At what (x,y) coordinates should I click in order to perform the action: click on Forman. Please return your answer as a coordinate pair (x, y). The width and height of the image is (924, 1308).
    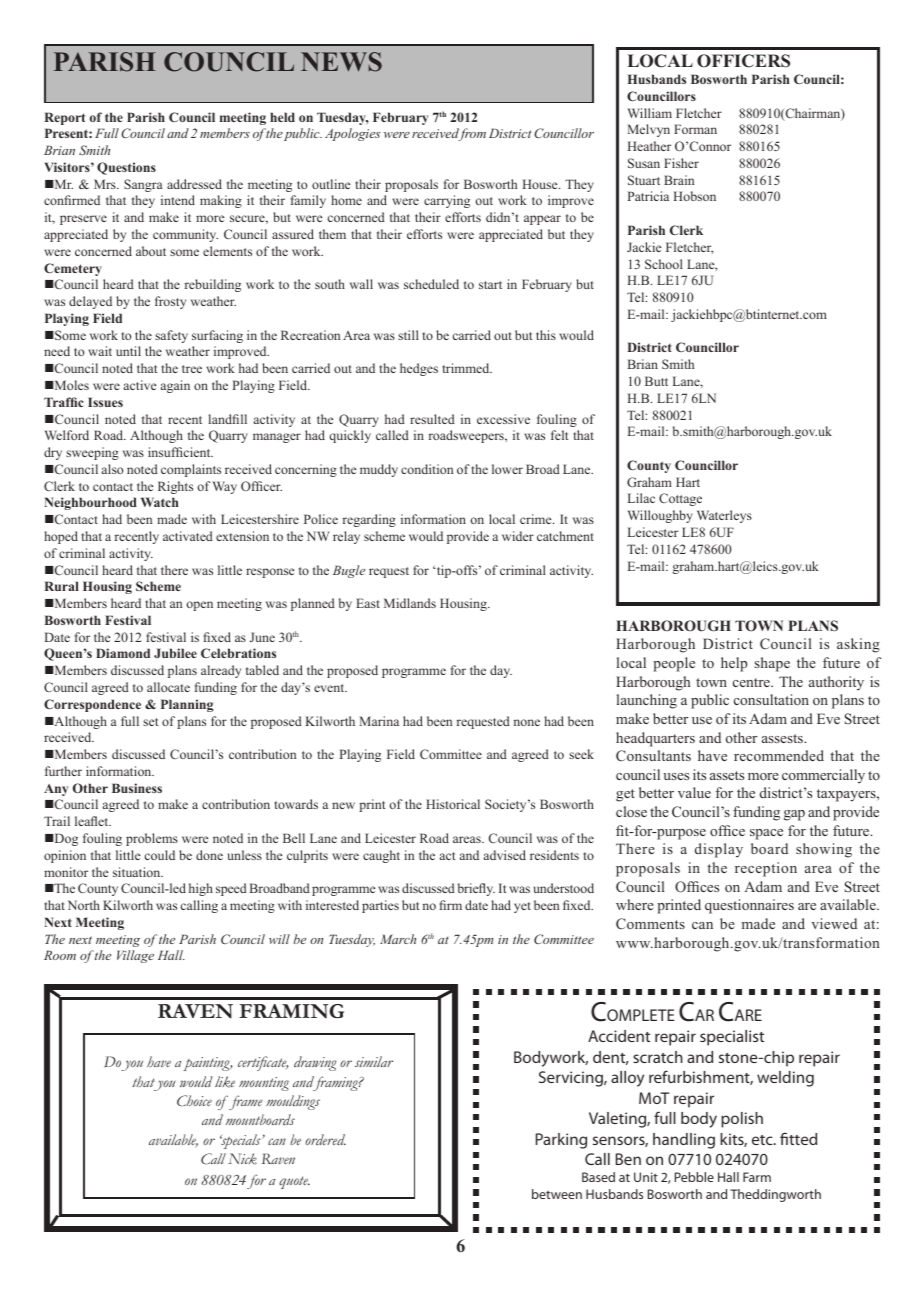
    Looking at the image, I should click on (695, 129).
